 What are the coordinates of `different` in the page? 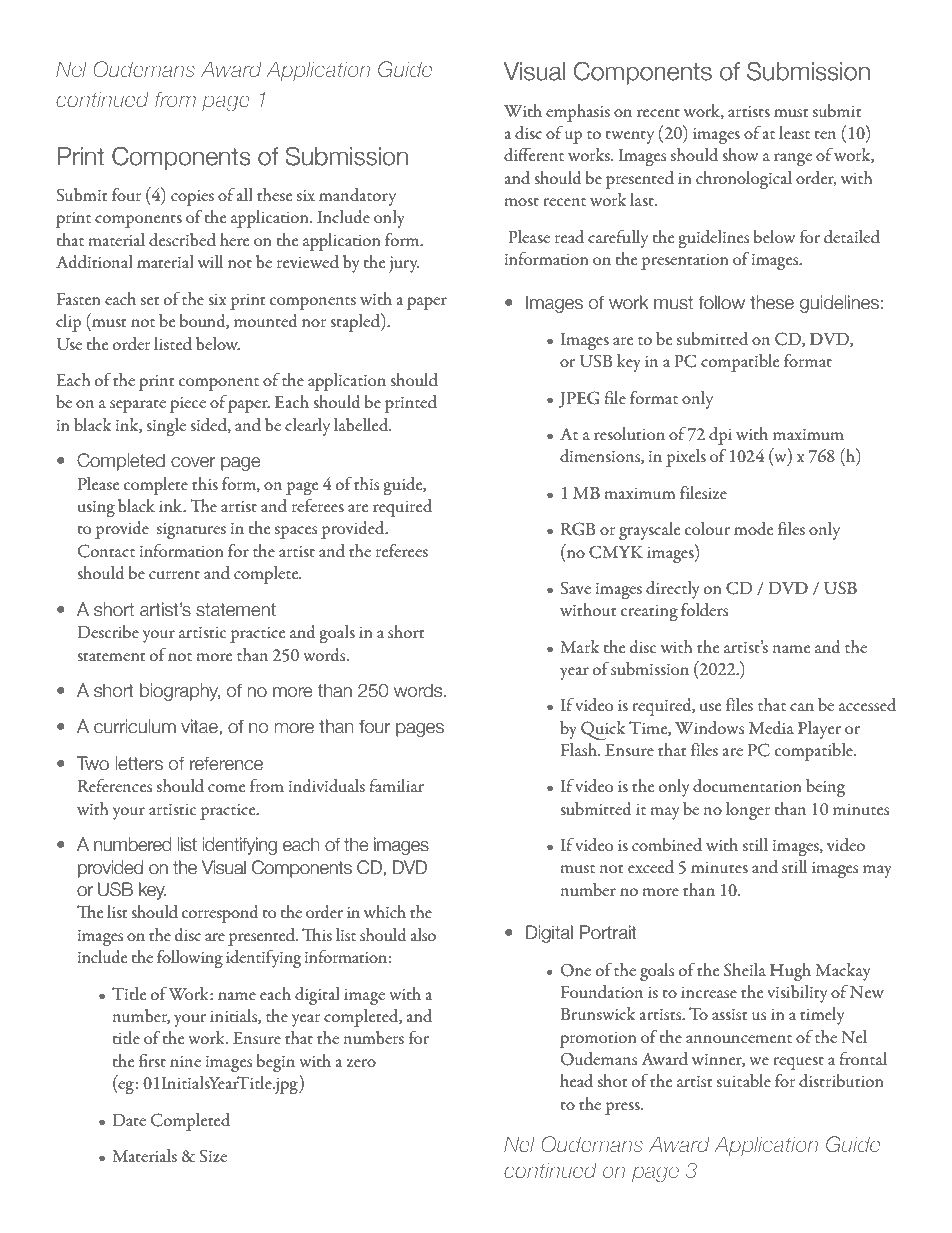 It's located at (534, 154).
